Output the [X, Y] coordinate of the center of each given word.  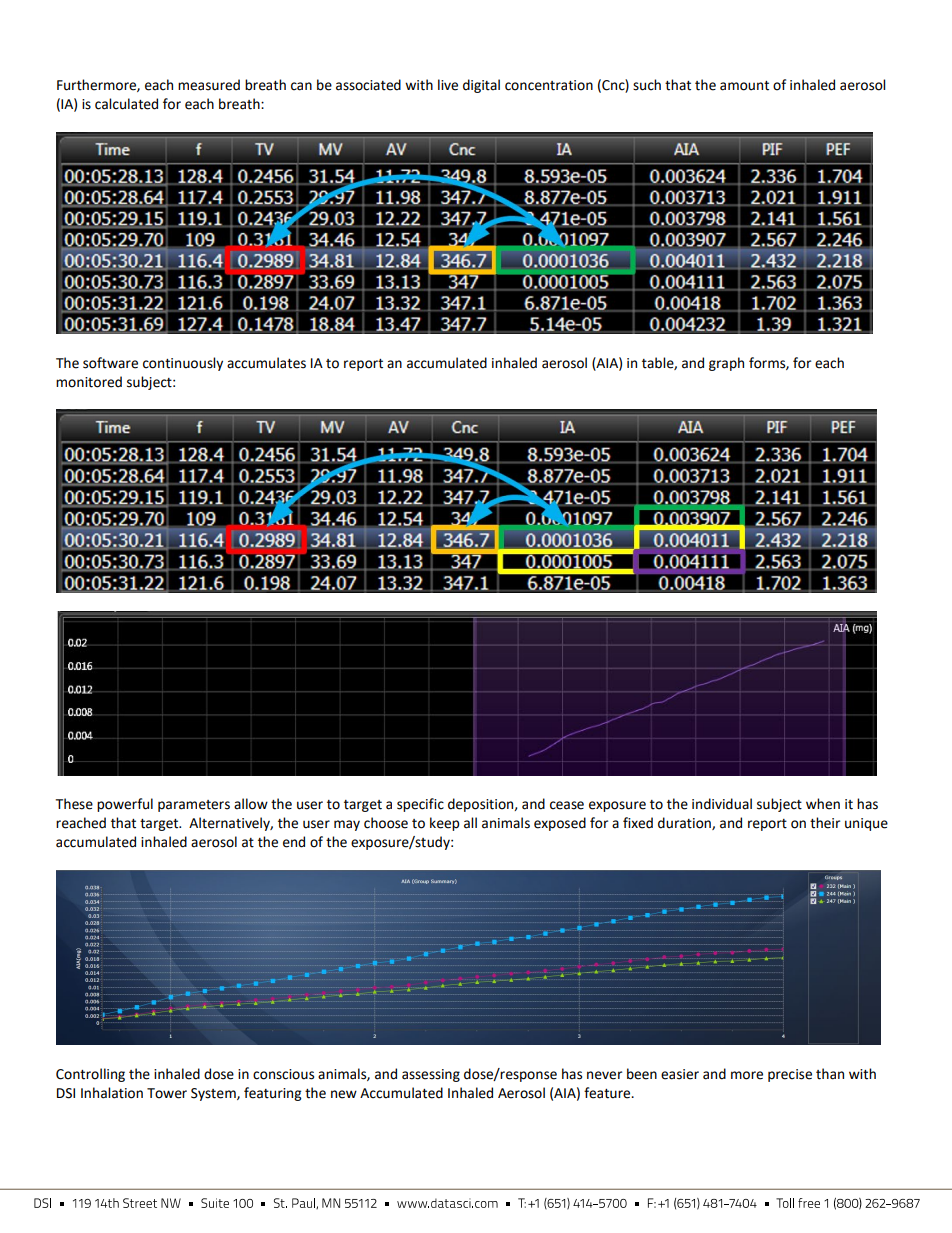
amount [744, 86]
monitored [89, 382]
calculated [126, 104]
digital [481, 86]
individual [722, 804]
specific [420, 805]
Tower [167, 1093]
